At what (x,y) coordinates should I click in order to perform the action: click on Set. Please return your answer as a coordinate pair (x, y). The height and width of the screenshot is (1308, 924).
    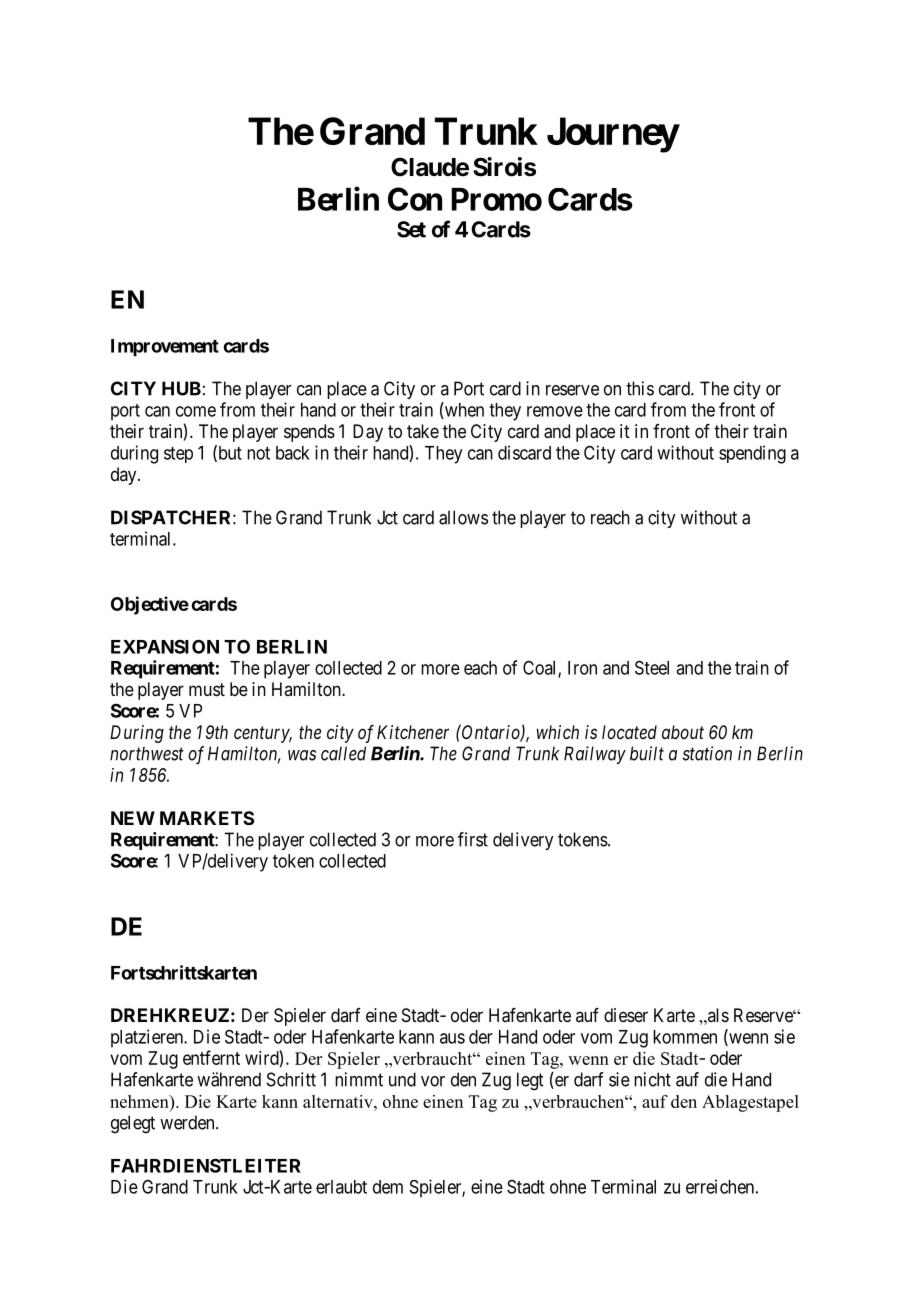
    Looking at the image, I should click on (411, 229).
